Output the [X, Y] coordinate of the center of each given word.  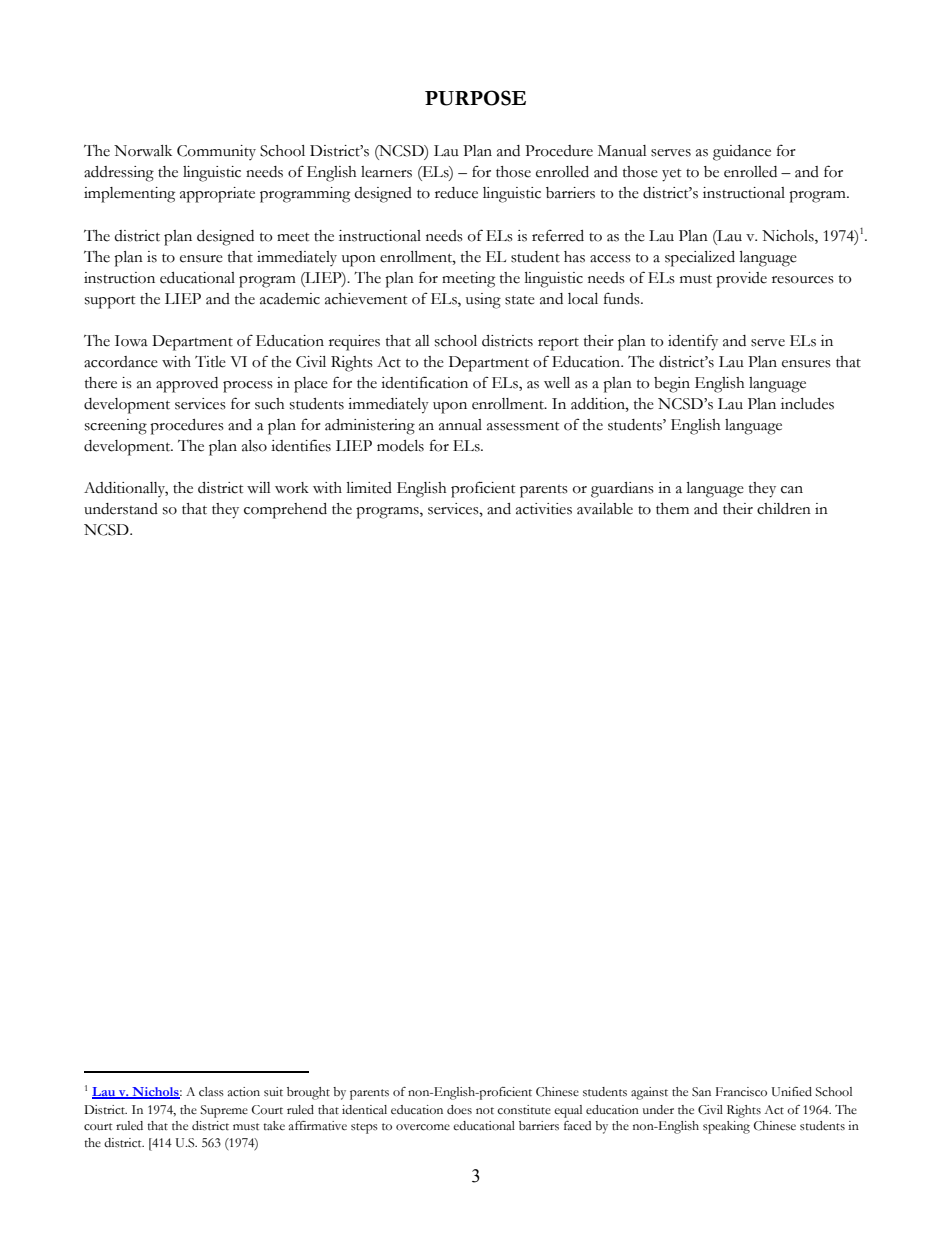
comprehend [285, 511]
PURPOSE [475, 98]
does [459, 1110]
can [792, 490]
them [672, 509]
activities [544, 509]
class [211, 1091]
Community [216, 152]
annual [460, 425]
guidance [742, 153]
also [254, 446]
